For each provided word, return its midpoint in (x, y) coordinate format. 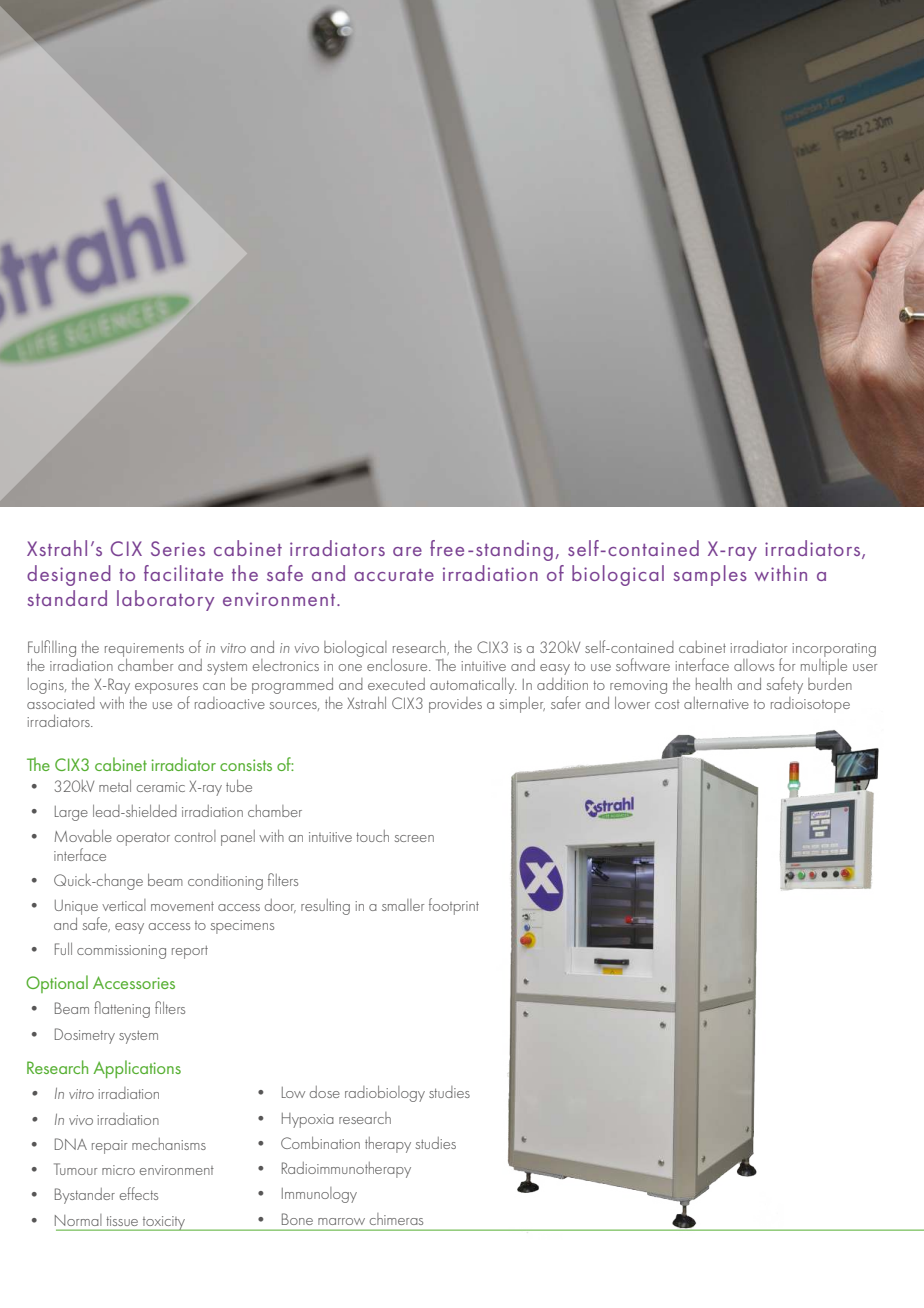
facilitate (183, 573)
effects (139, 1193)
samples (710, 575)
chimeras (396, 1219)
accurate (394, 575)
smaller (403, 905)
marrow (341, 1221)
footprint (454, 906)
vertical (124, 905)
